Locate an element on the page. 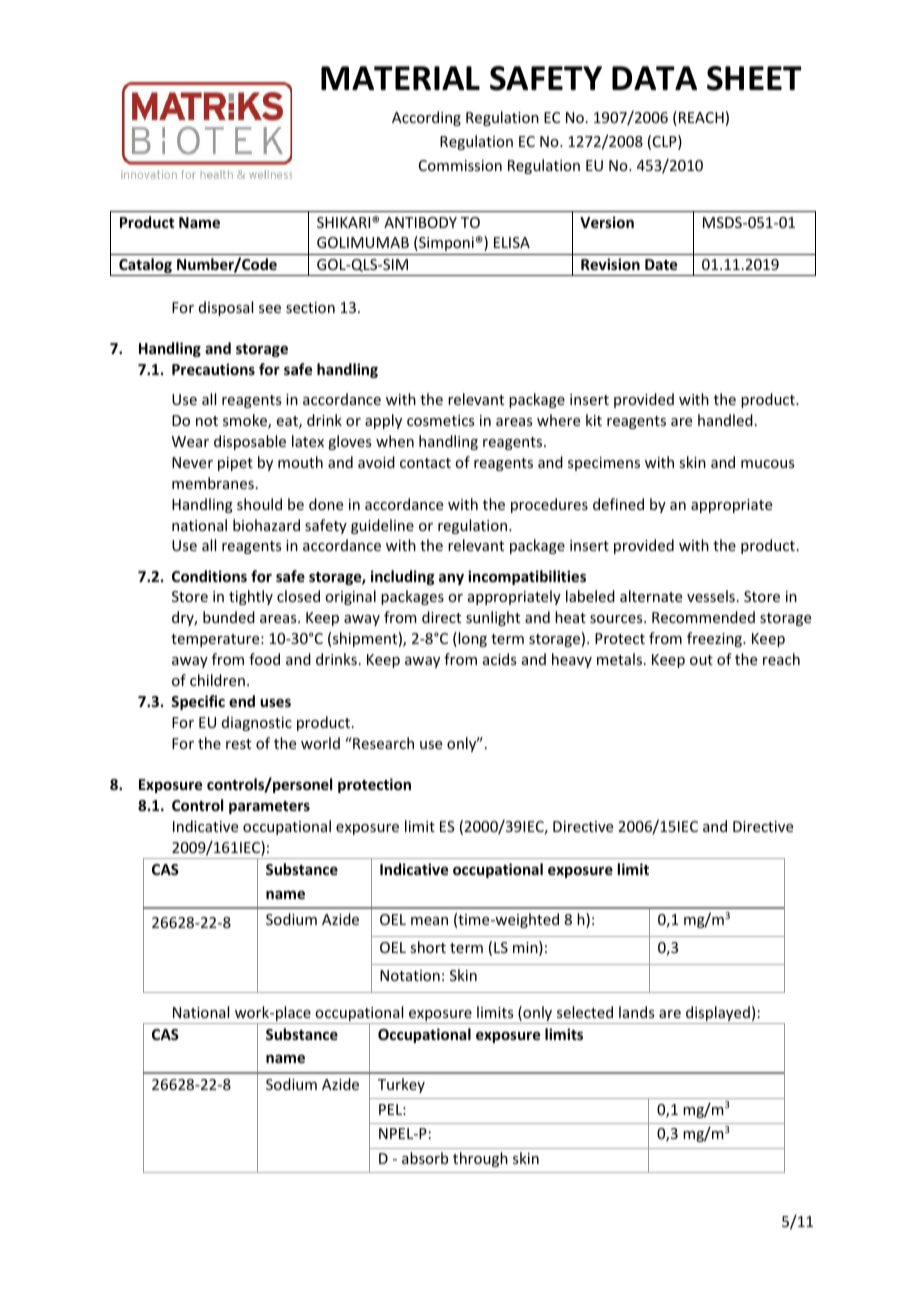 The height and width of the document is (1308, 924). tightly is located at coordinates (251, 597).
